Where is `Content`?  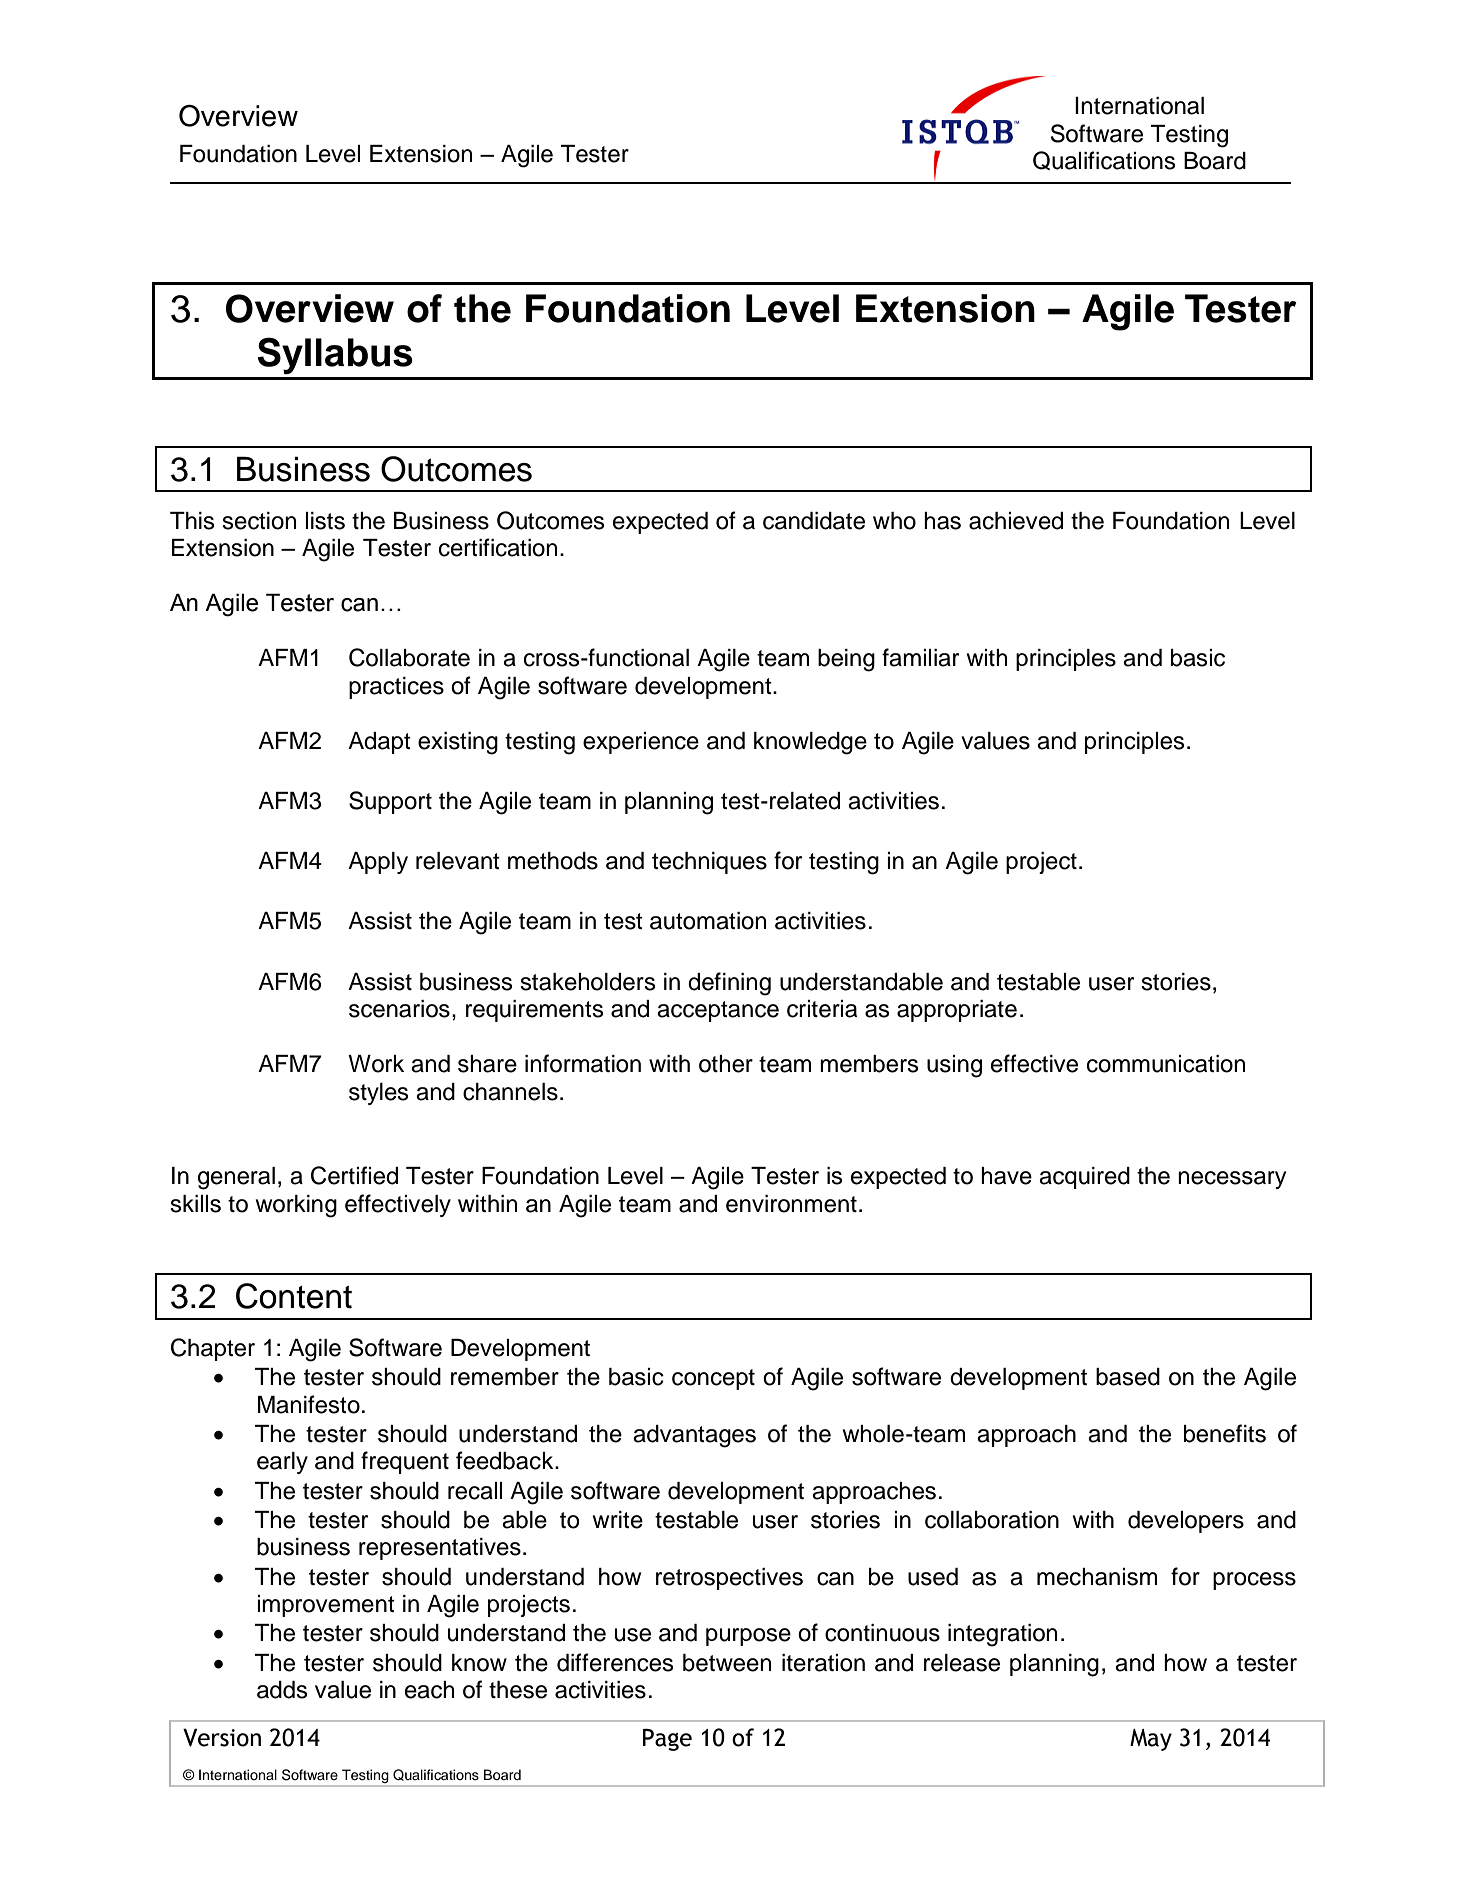 Content is located at coordinates (294, 1296).
